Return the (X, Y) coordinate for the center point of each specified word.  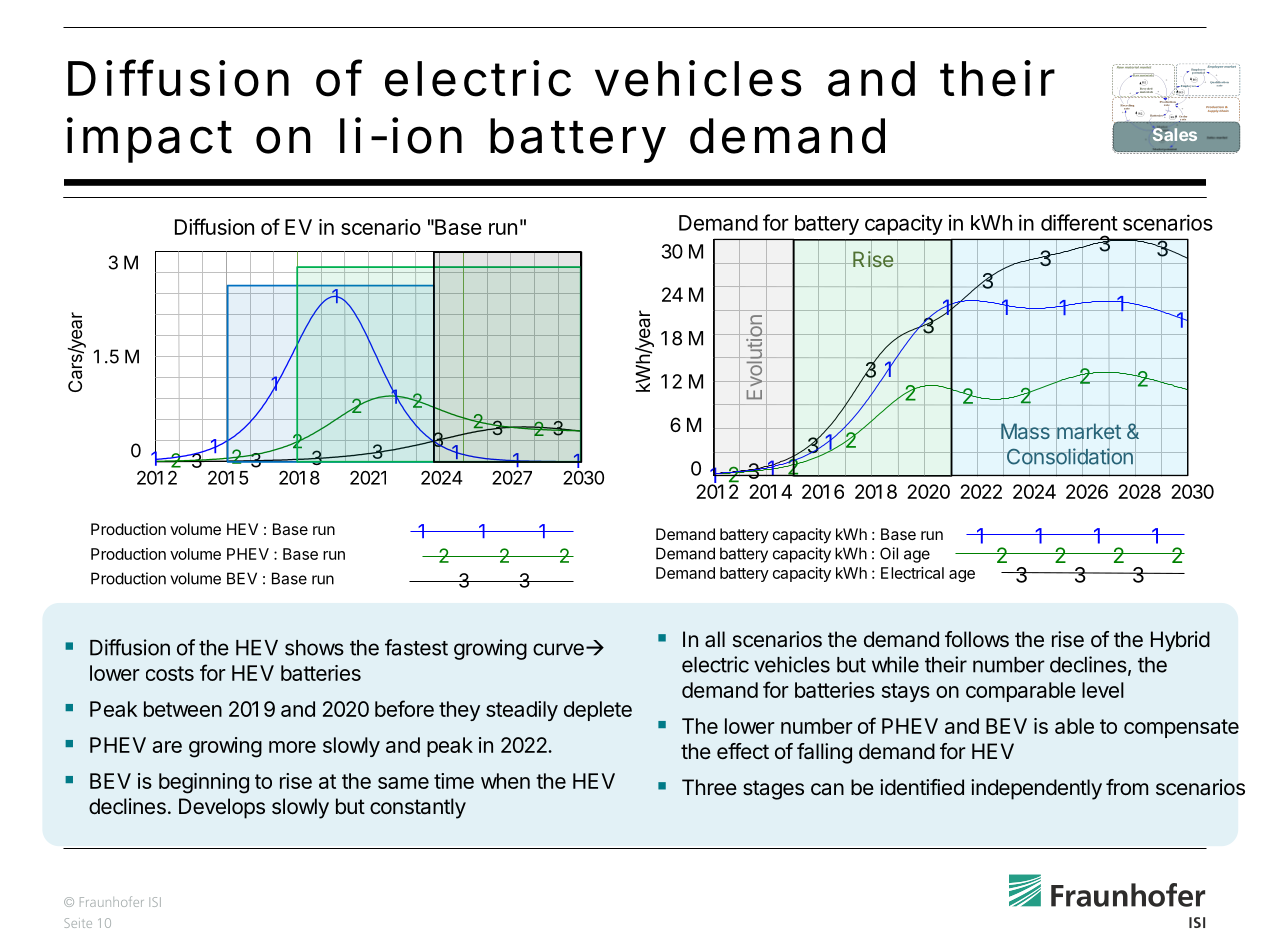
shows (314, 648)
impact (149, 140)
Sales (1175, 134)
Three (709, 787)
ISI (155, 902)
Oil (889, 553)
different (1079, 222)
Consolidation (1069, 456)
